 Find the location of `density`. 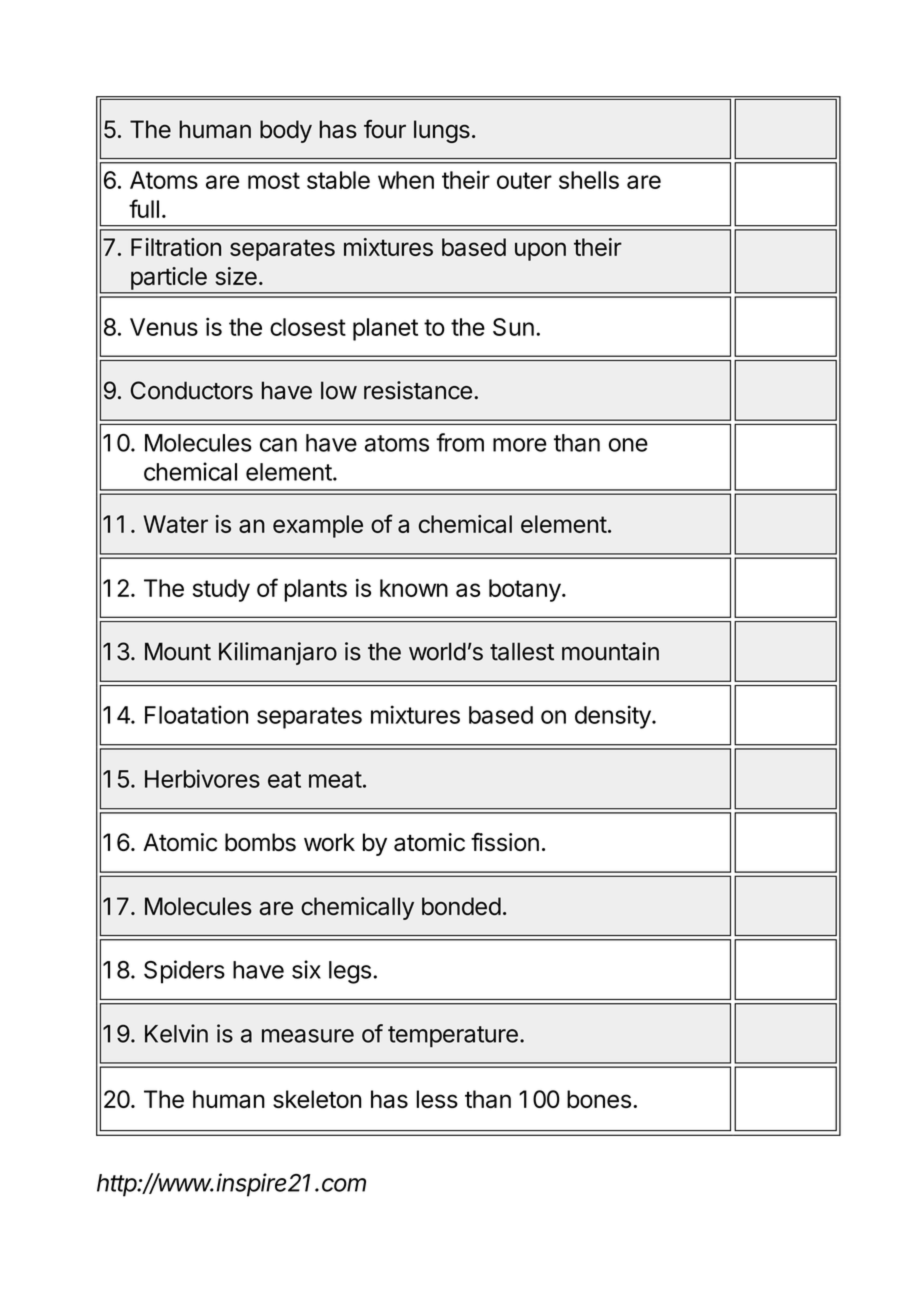

density is located at coordinates (614, 717).
